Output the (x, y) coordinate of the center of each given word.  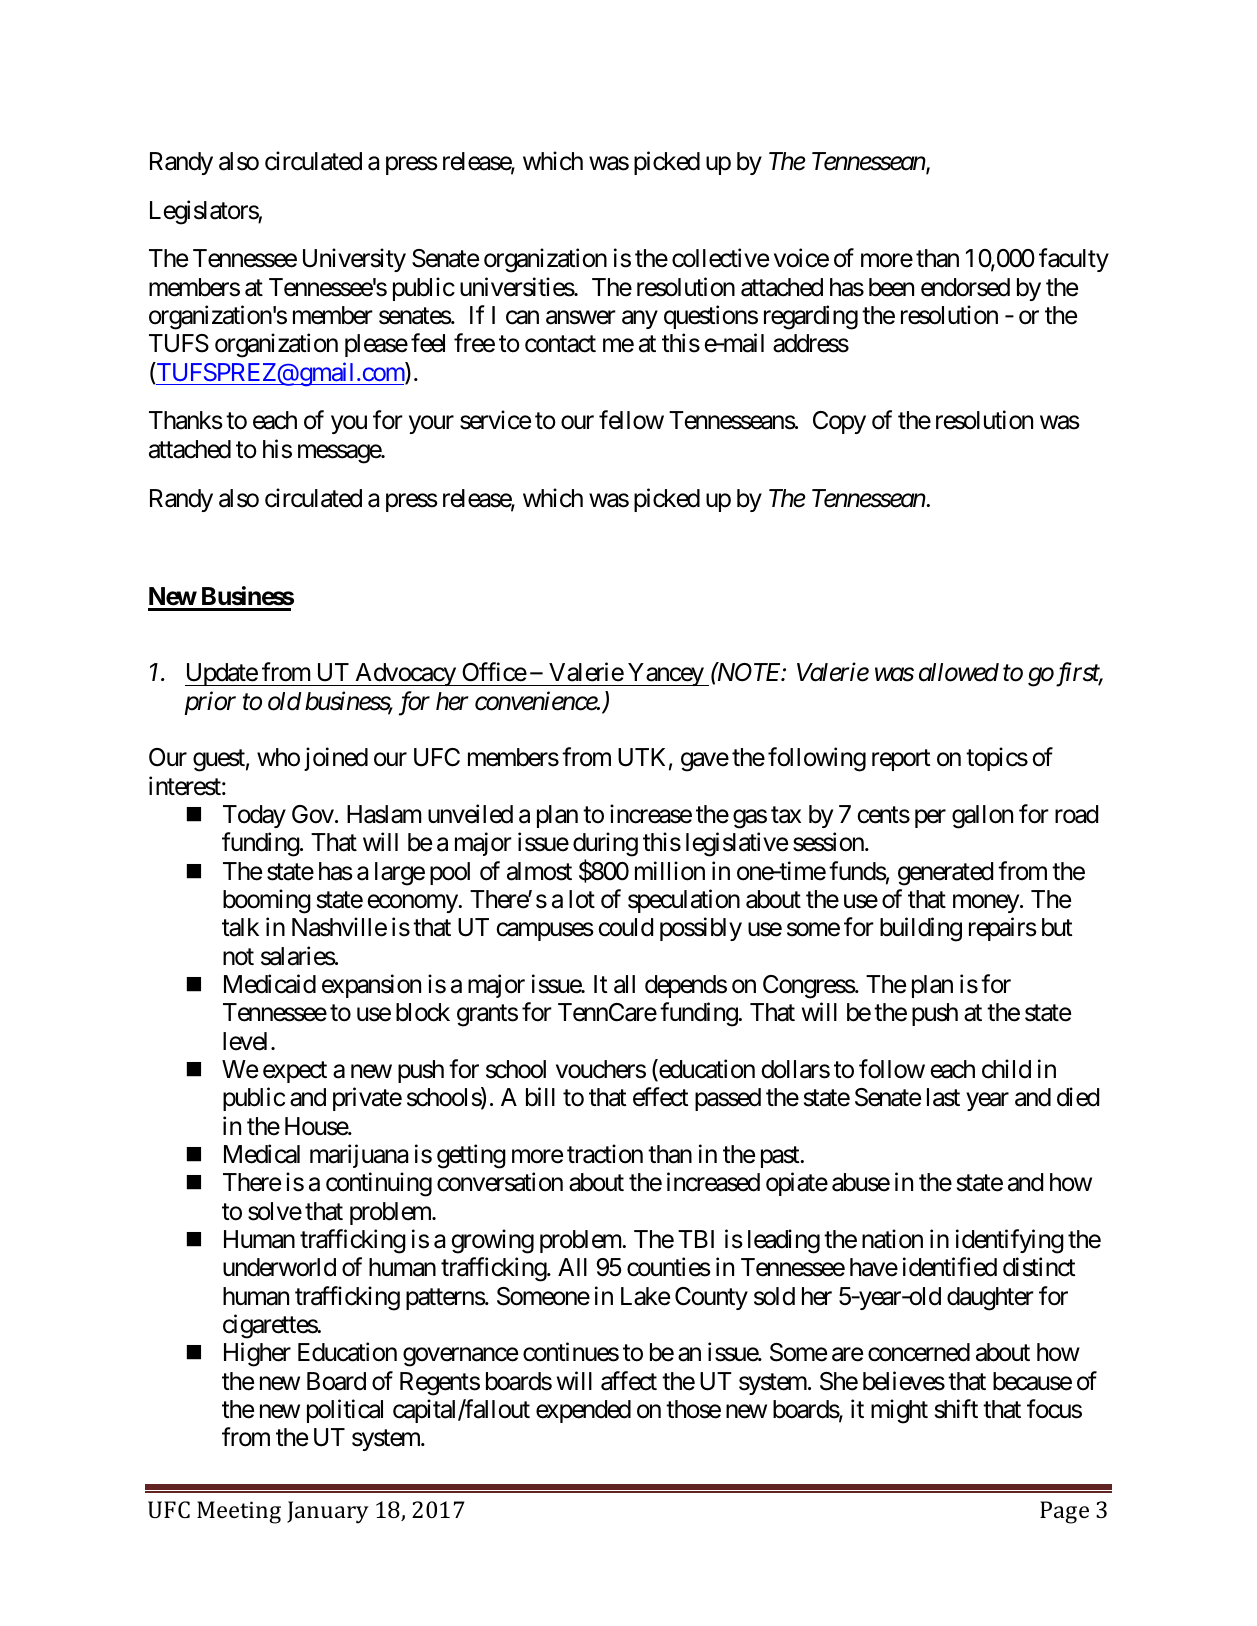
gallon (982, 817)
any (640, 320)
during (605, 846)
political (345, 1411)
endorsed (965, 287)
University (354, 260)
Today (254, 816)
